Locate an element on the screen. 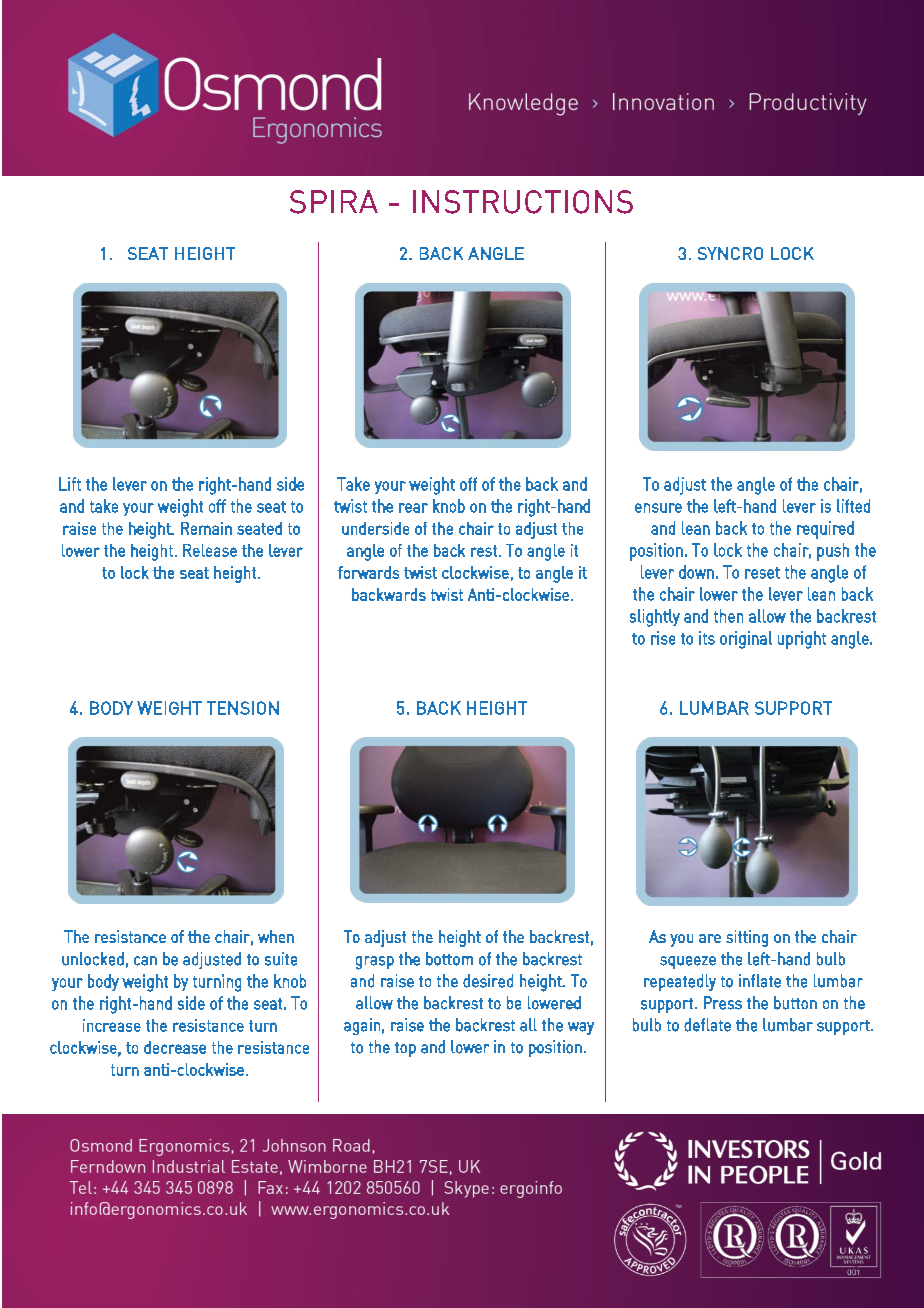  rear is located at coordinates (413, 508).
